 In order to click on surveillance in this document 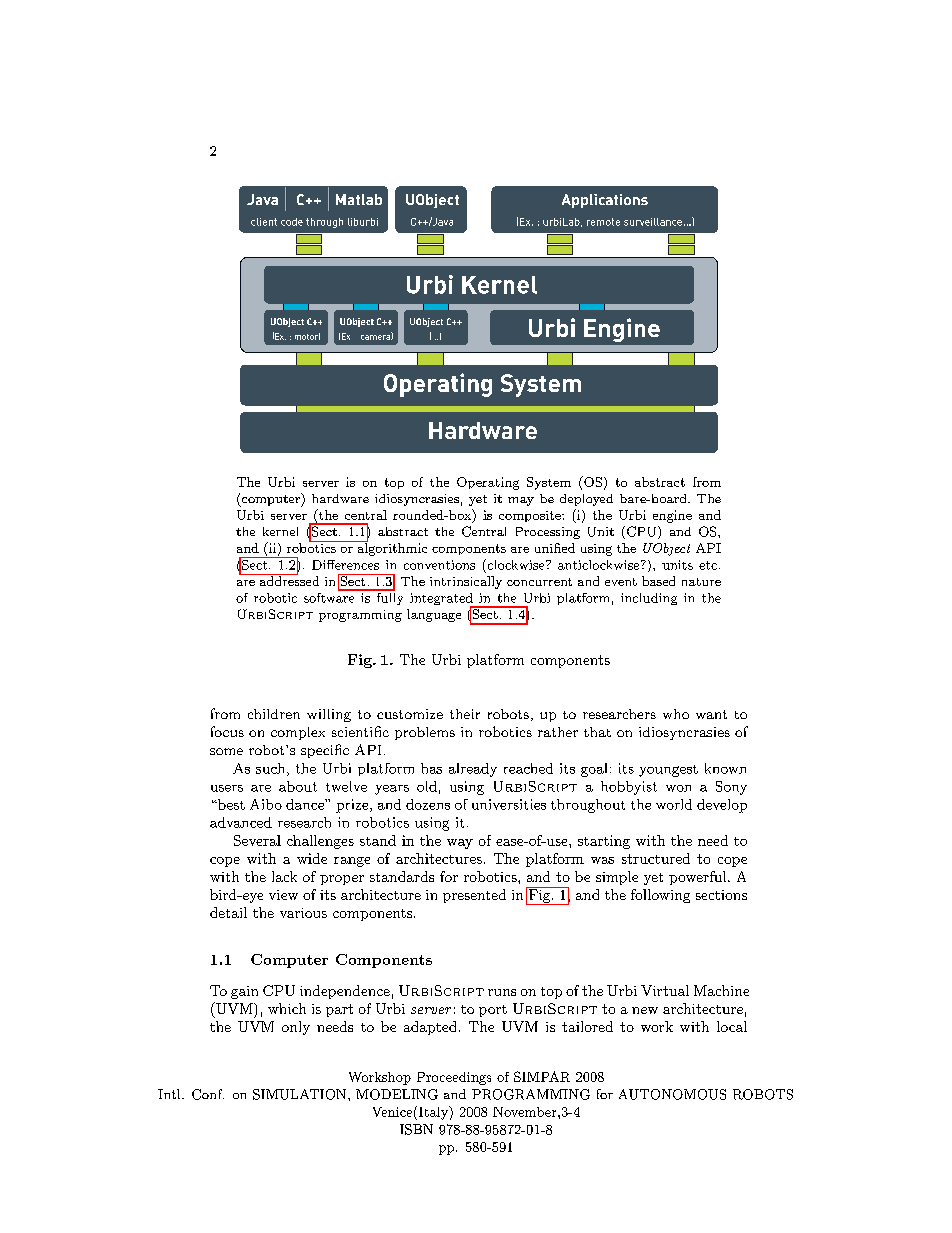, I will do `click(653, 222)`.
